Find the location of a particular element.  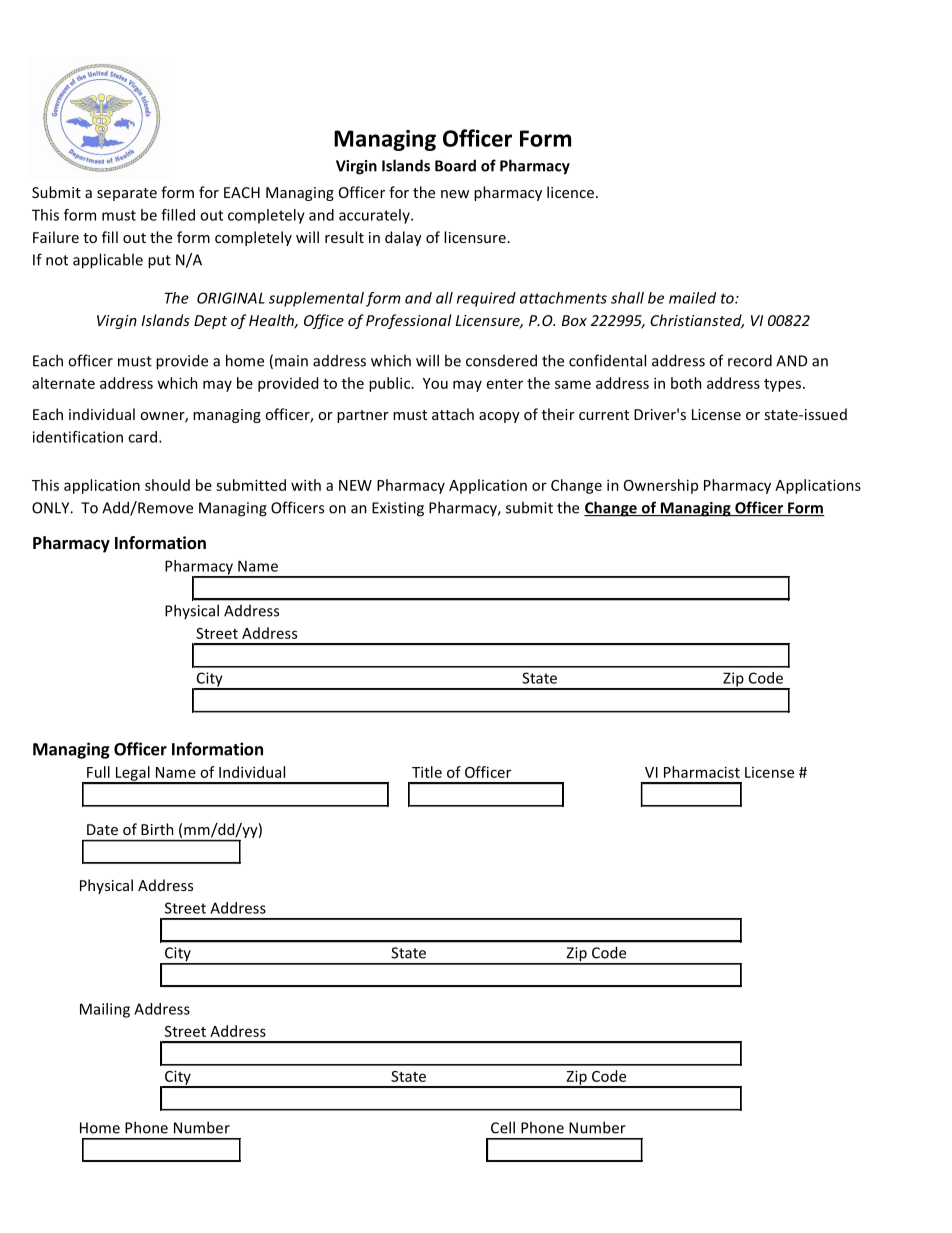

Pharmacist is located at coordinates (702, 772).
